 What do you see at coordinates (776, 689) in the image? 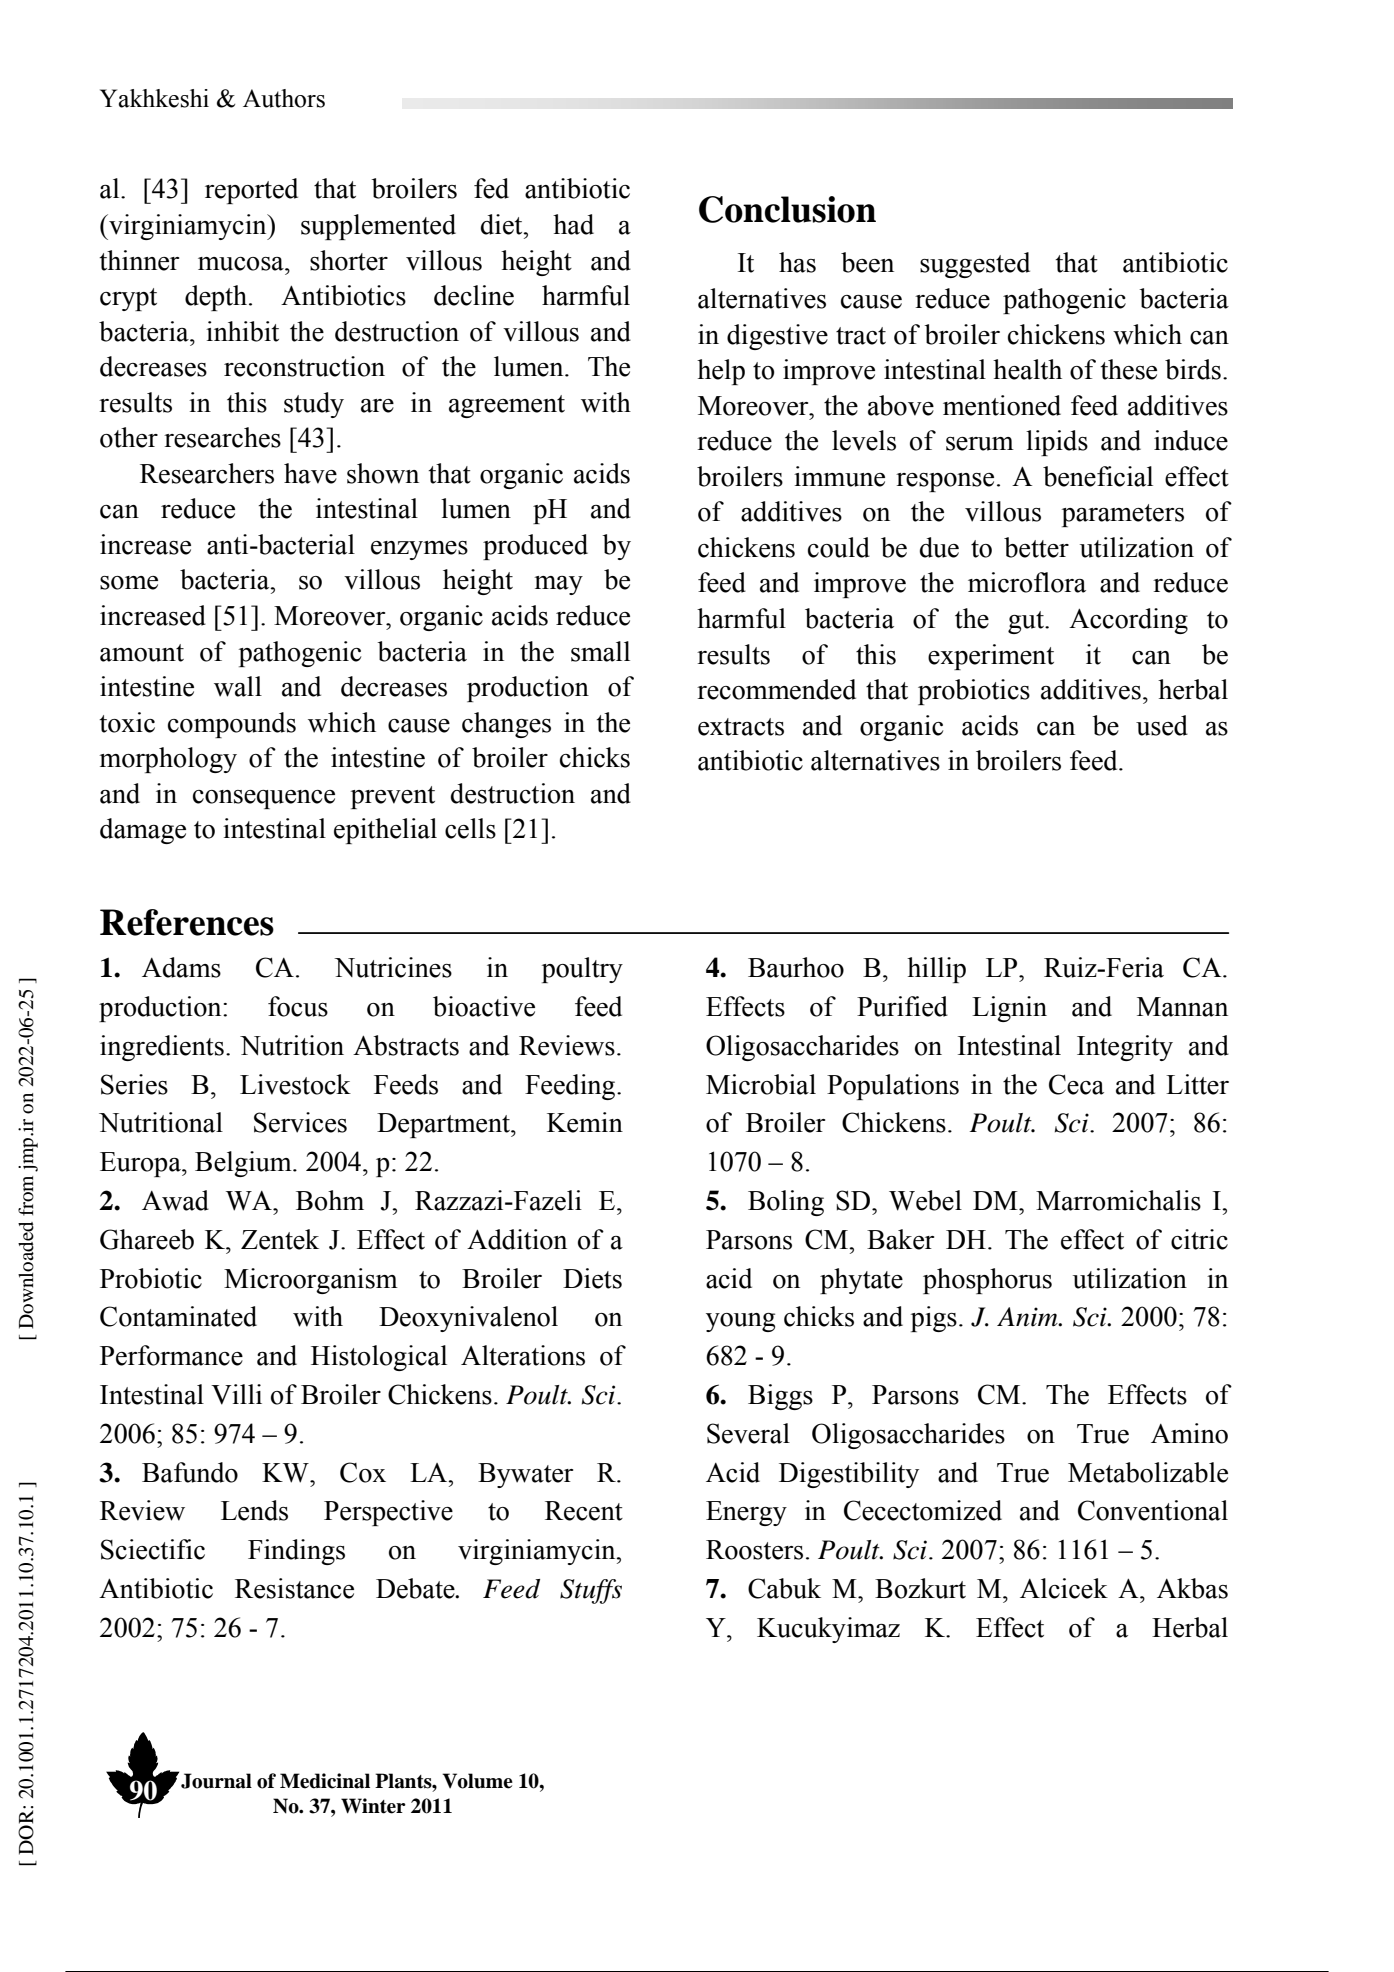
I see `recommended` at bounding box center [776, 689].
